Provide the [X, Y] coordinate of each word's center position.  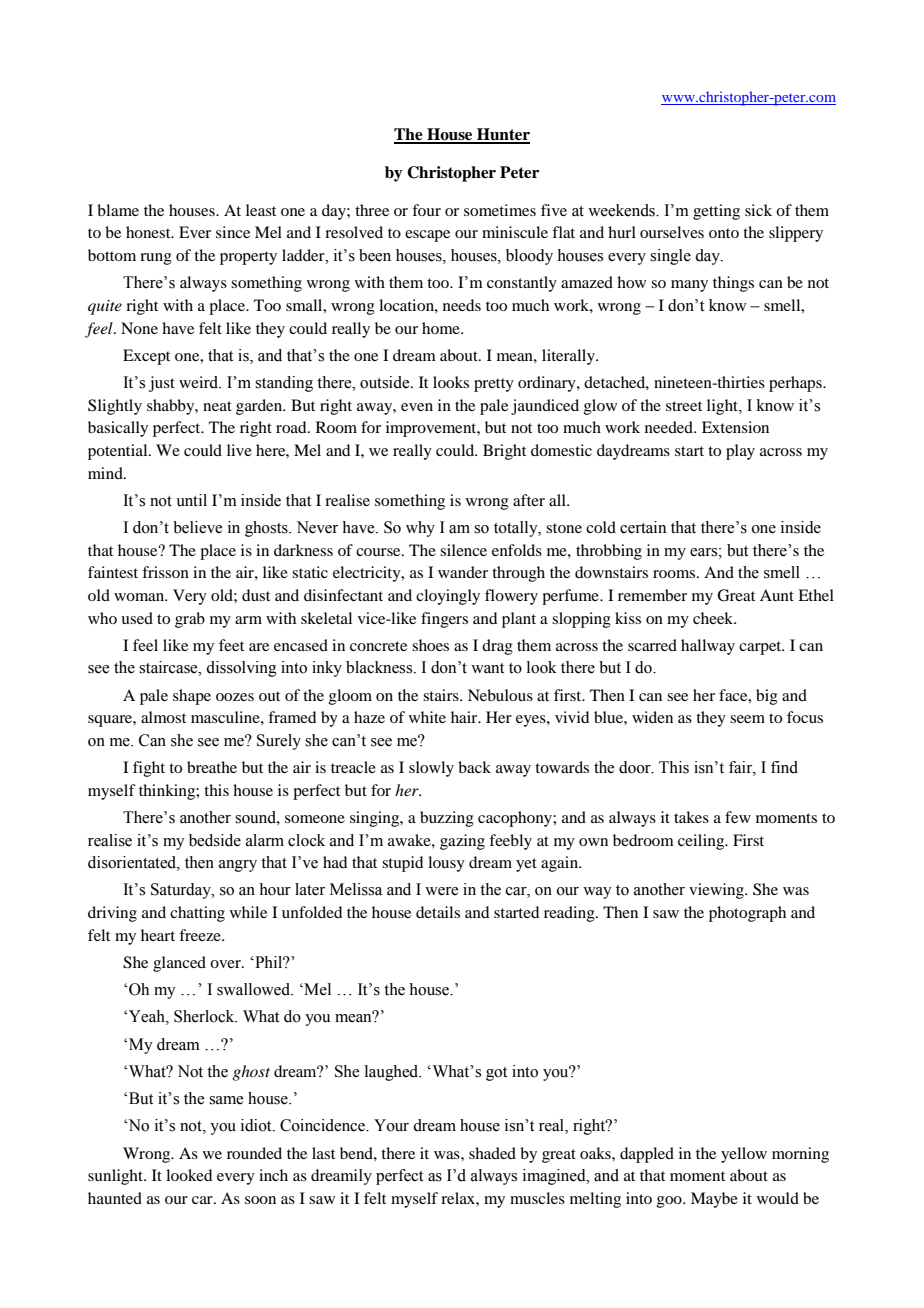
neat [217, 406]
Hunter [502, 135]
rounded [254, 1153]
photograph [747, 914]
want [487, 668]
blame [118, 210]
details [438, 912]
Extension [735, 427]
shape [192, 697]
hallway [708, 647]
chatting [197, 914]
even [417, 407]
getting [716, 212]
